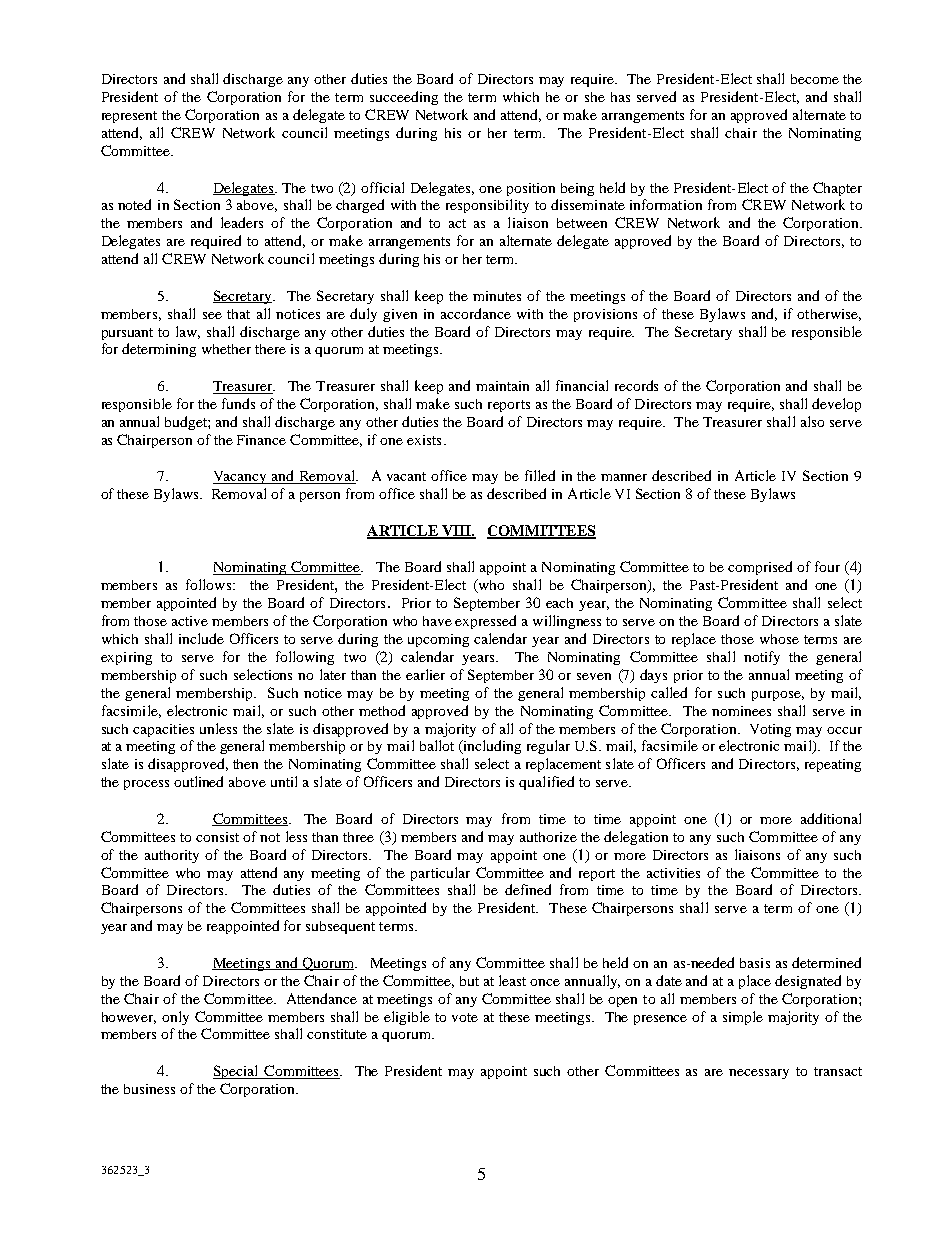  Describe the element at coordinates (208, 584) in the document. I see `follows` at that location.
